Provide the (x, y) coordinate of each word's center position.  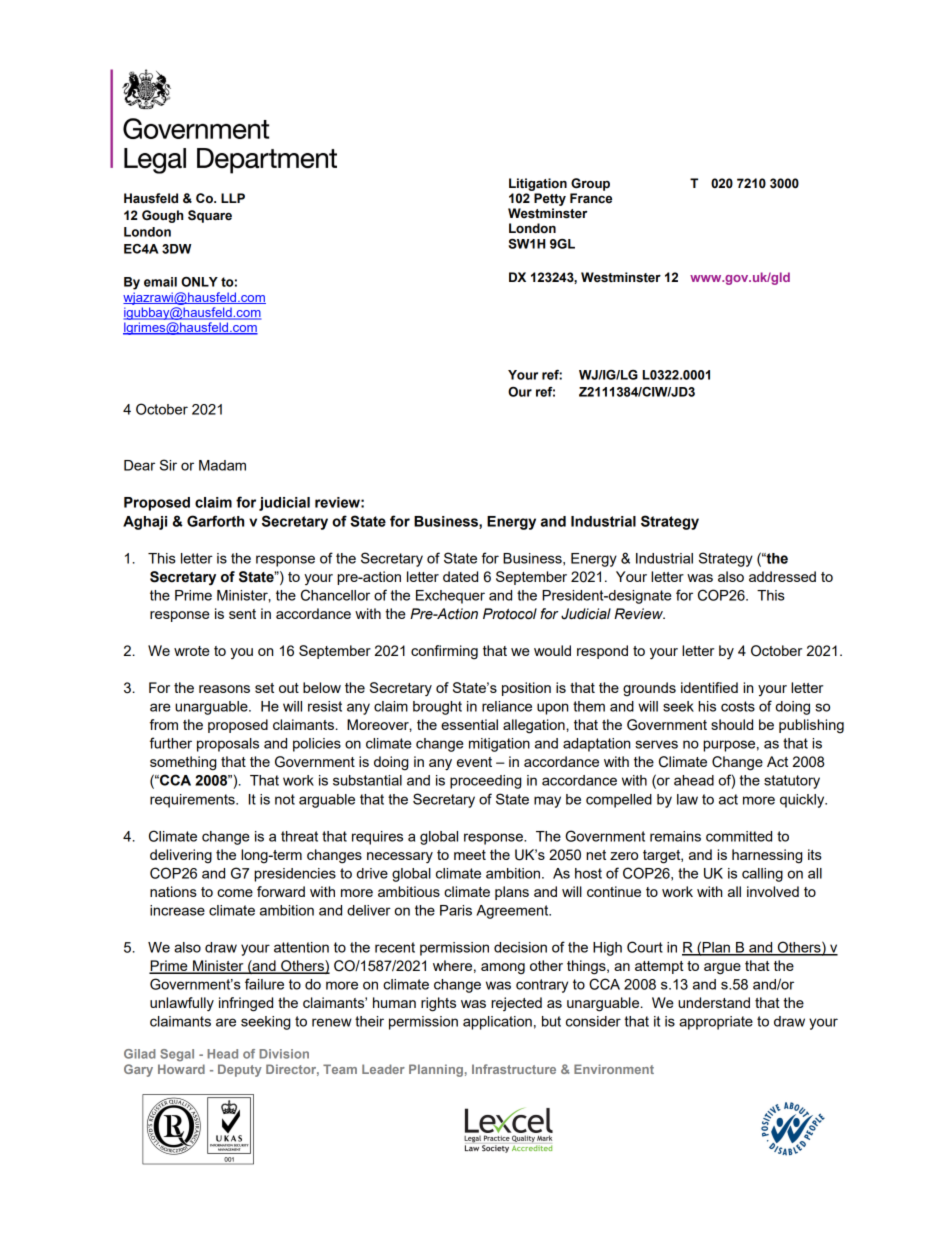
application (497, 1023)
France (591, 198)
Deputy (240, 1070)
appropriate (716, 1023)
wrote (192, 651)
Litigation (538, 184)
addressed (782, 576)
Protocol (510, 614)
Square (210, 216)
